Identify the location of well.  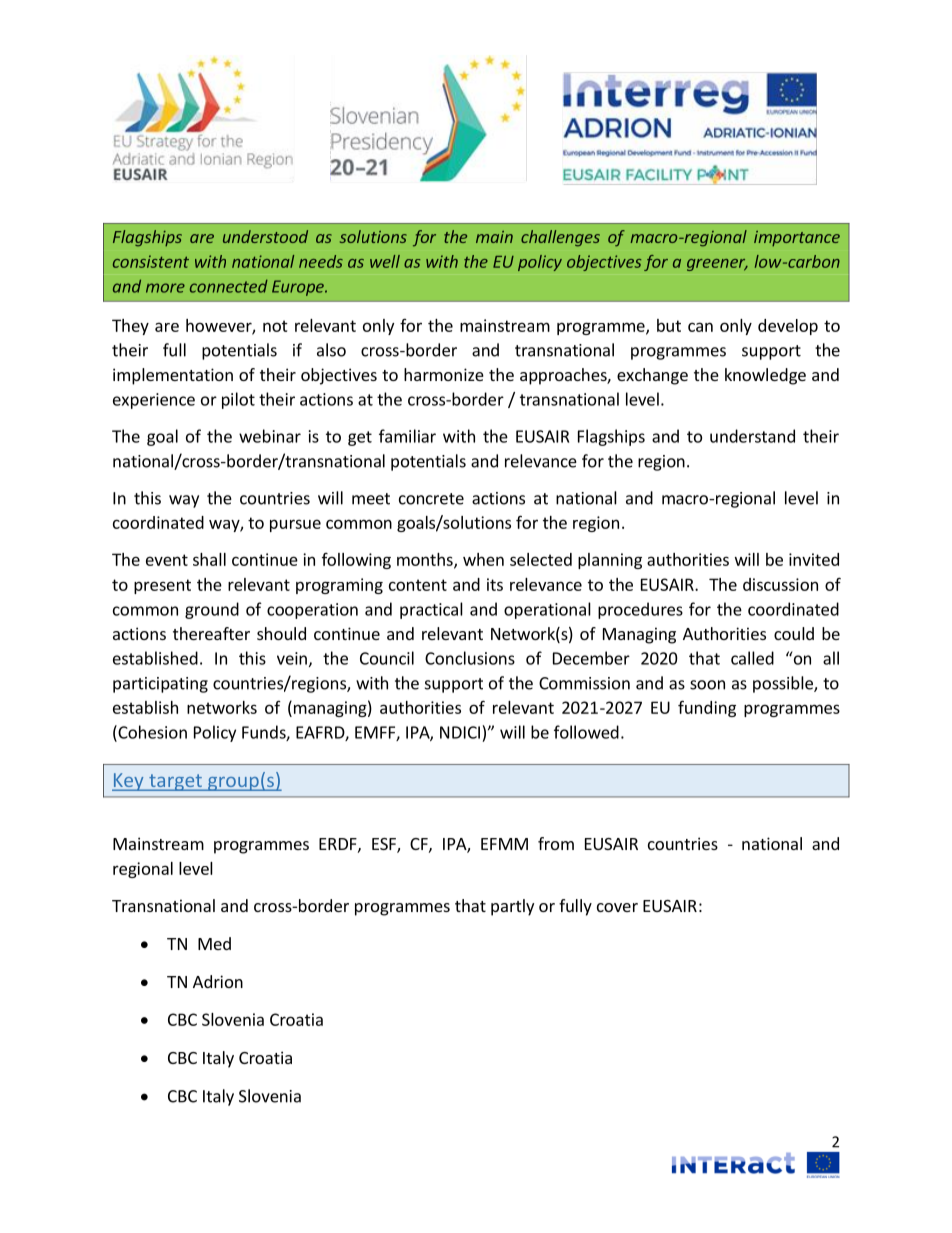
(385, 261).
